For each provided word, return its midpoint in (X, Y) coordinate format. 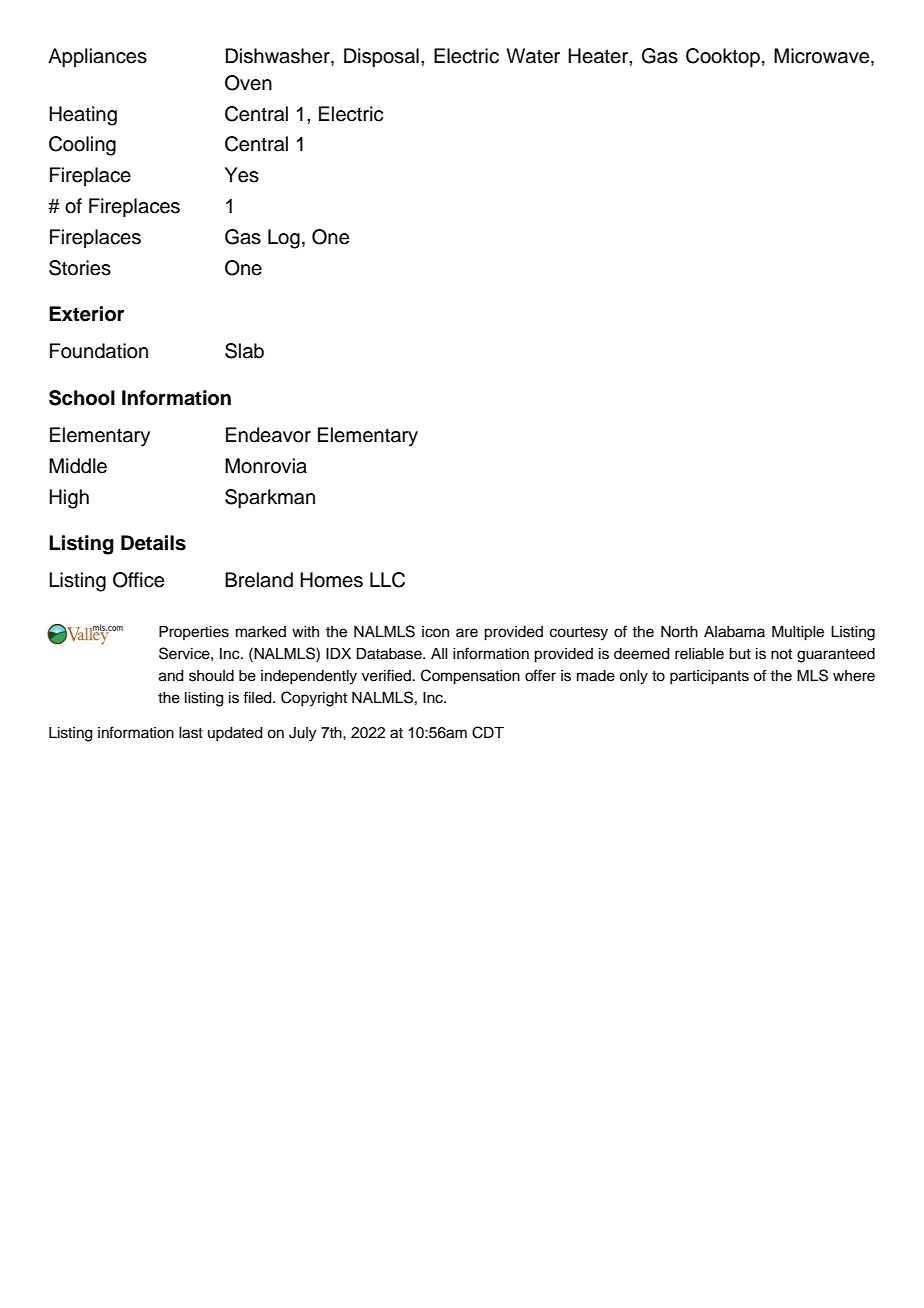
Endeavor (268, 435)
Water (533, 56)
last (191, 733)
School (82, 398)
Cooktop (723, 58)
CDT (488, 732)
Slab (244, 351)
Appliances (97, 58)
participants (709, 677)
